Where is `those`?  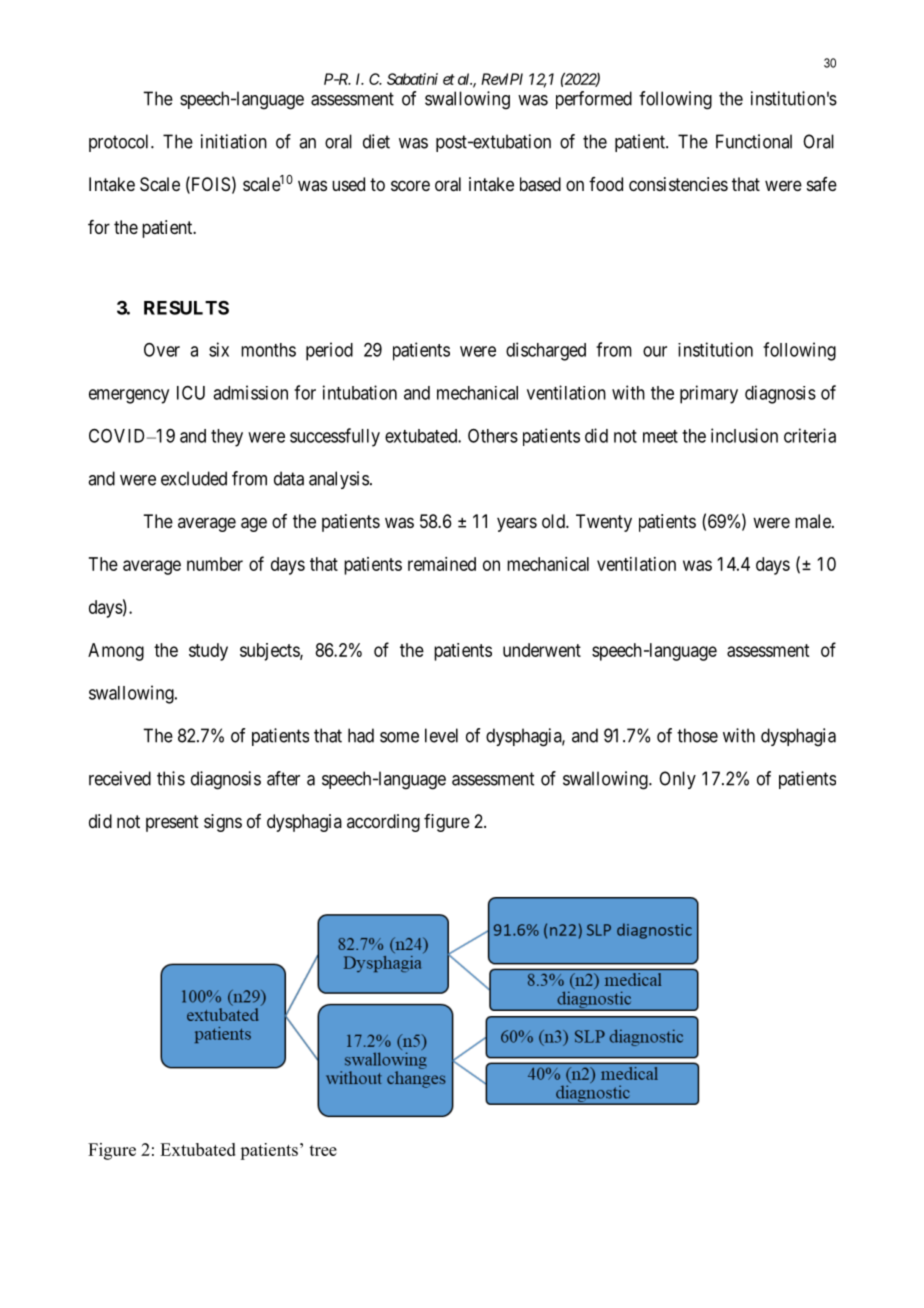 those is located at coordinates (697, 735).
